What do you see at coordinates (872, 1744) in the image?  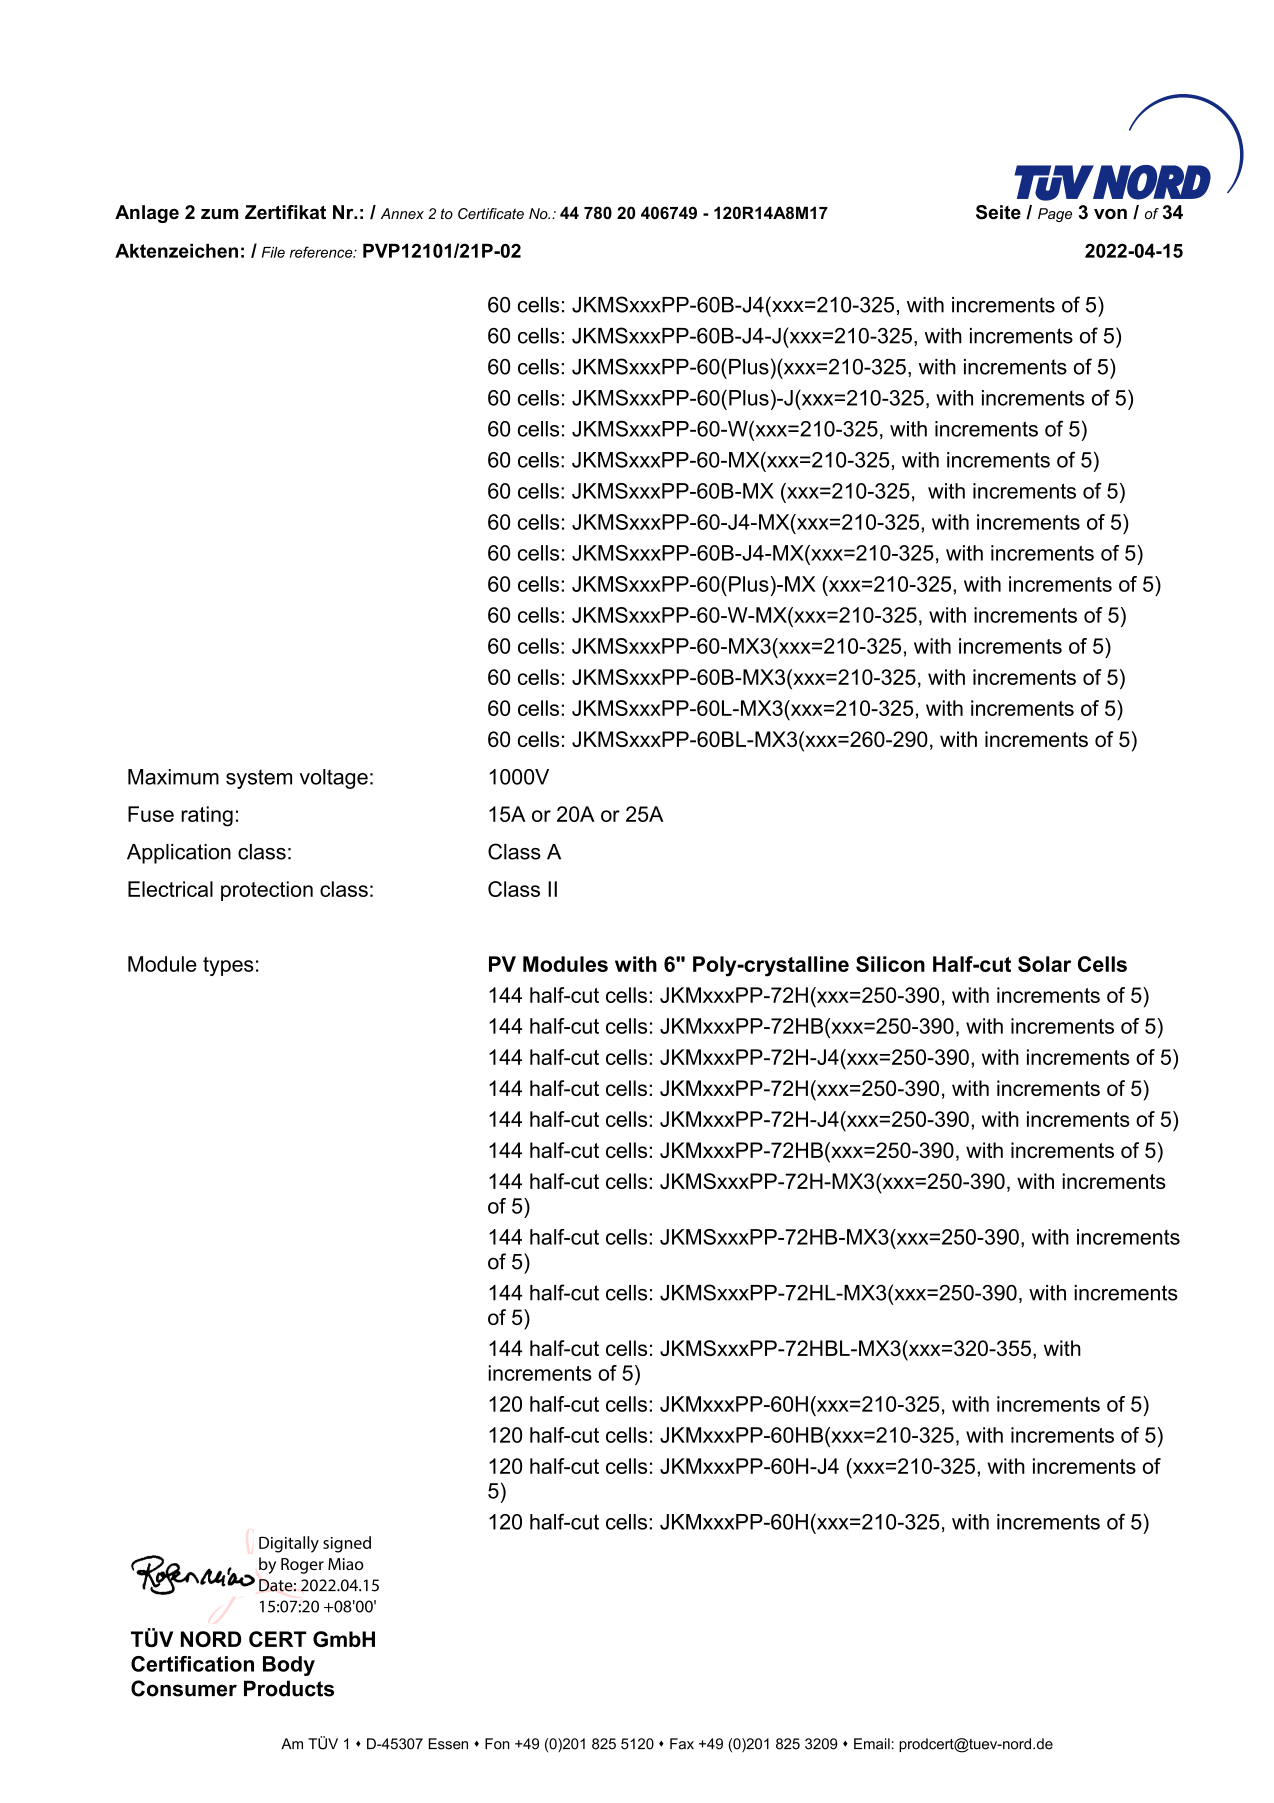 I see `Email` at bounding box center [872, 1744].
